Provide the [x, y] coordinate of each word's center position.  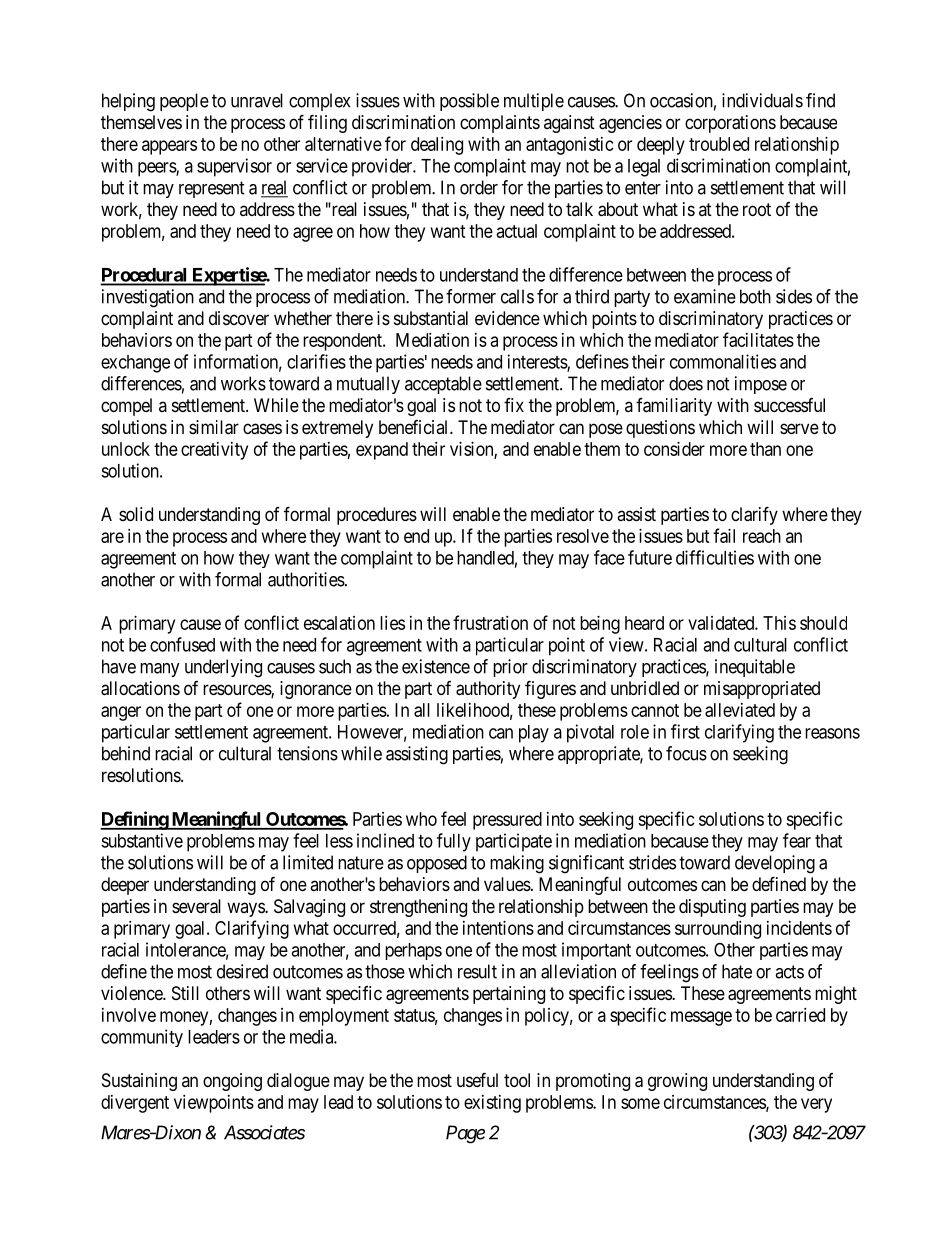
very [816, 1105]
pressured [507, 821]
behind [126, 753]
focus [686, 753]
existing [492, 1104]
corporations [730, 124]
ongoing [232, 1082]
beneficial [415, 427]
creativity [214, 451]
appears [169, 147]
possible [469, 102]
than [765, 449]
